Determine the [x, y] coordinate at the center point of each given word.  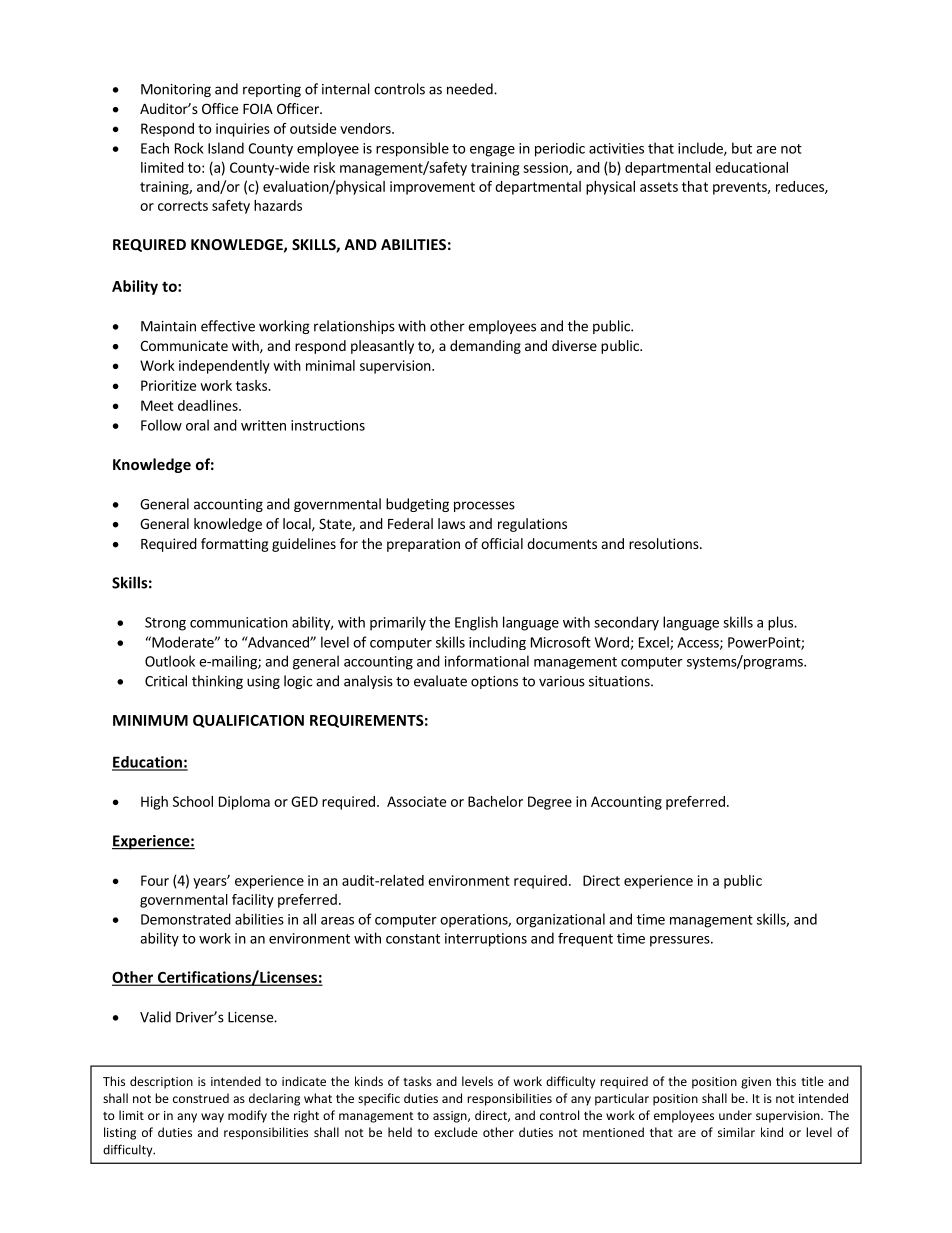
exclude [456, 1132]
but [742, 148]
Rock [189, 148]
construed [201, 1098]
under [735, 1115]
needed [471, 89]
